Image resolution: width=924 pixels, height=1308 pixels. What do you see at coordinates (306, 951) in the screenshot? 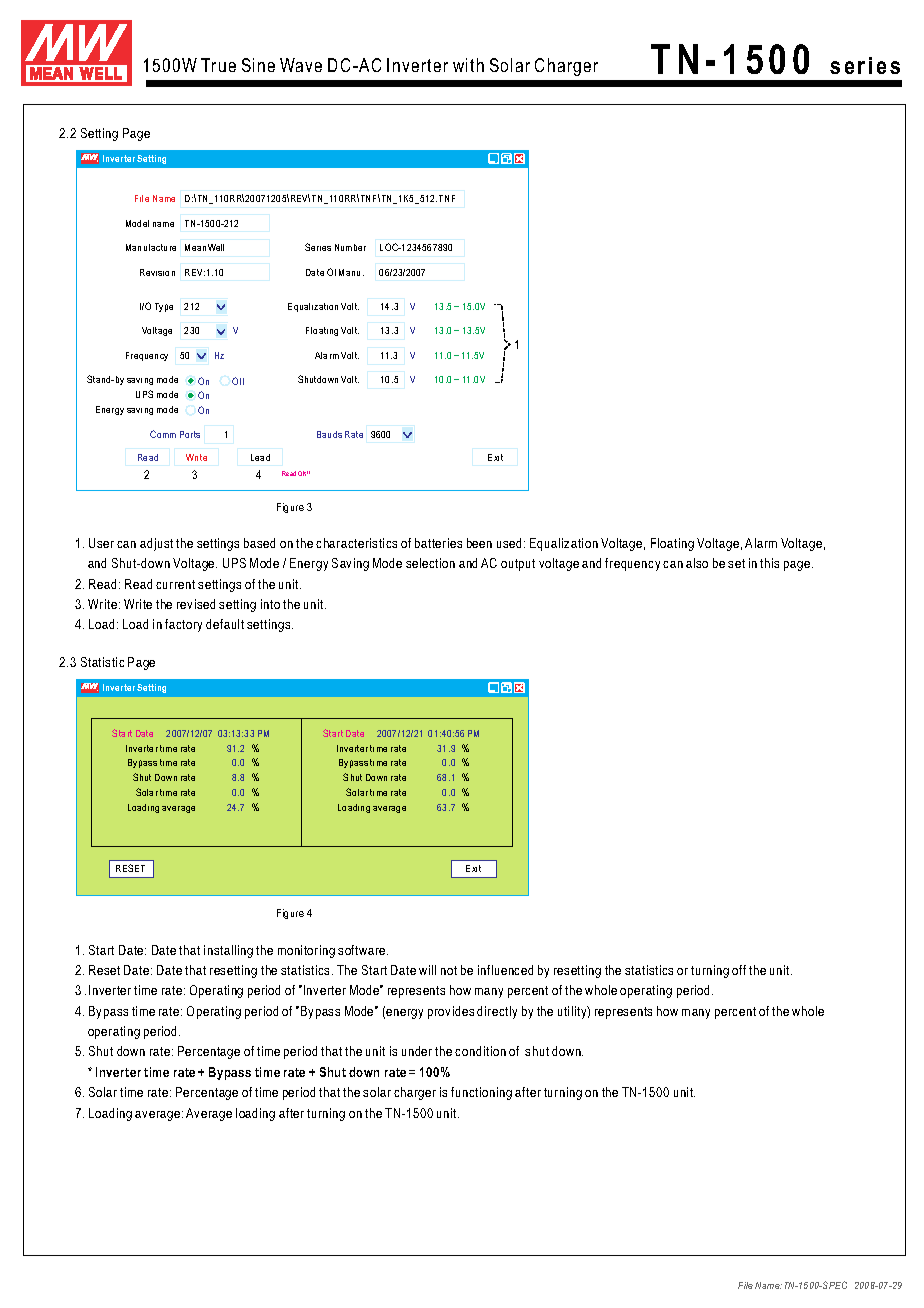
I see `monitoring` at bounding box center [306, 951].
